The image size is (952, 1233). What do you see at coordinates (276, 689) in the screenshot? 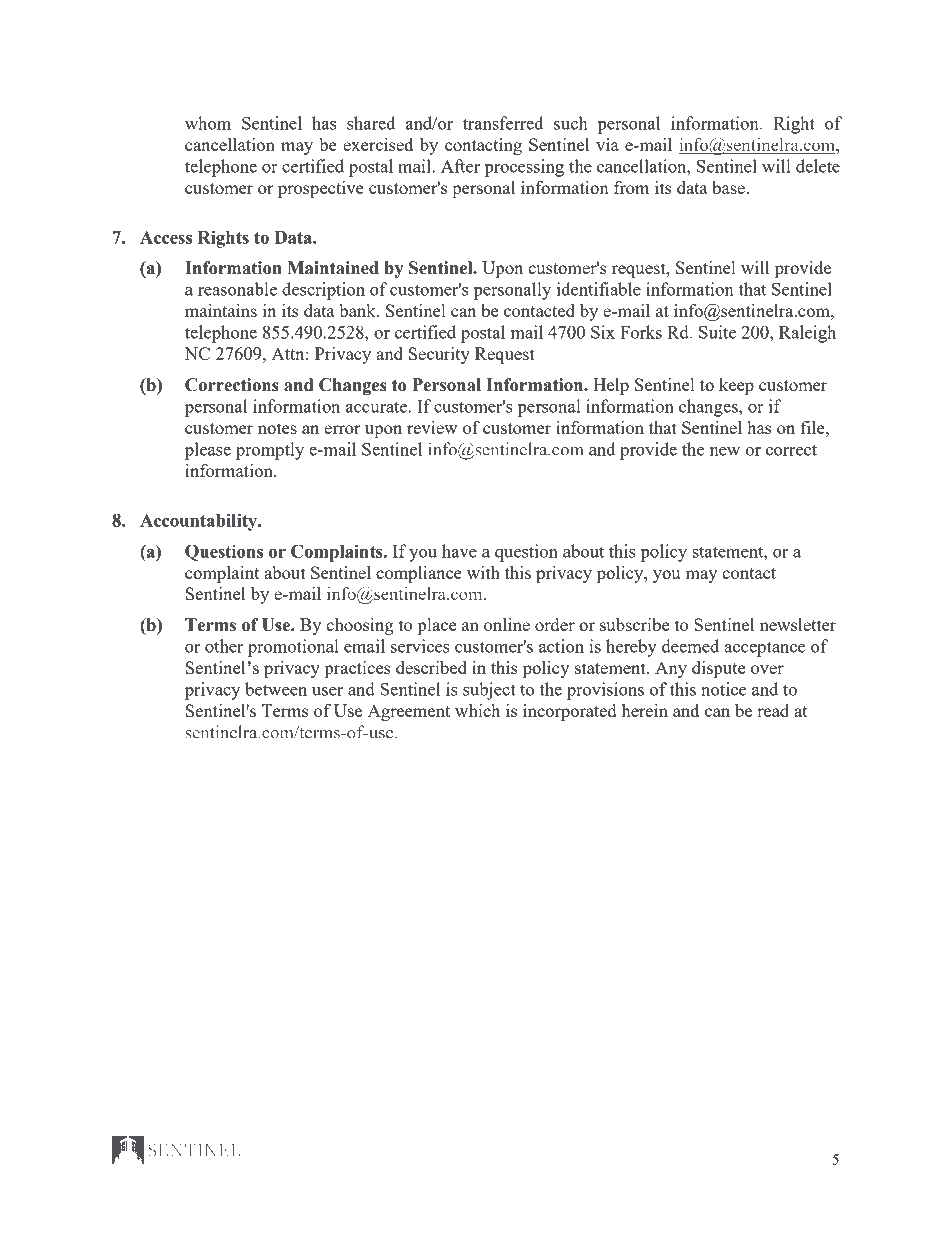
I see `between` at bounding box center [276, 689].
